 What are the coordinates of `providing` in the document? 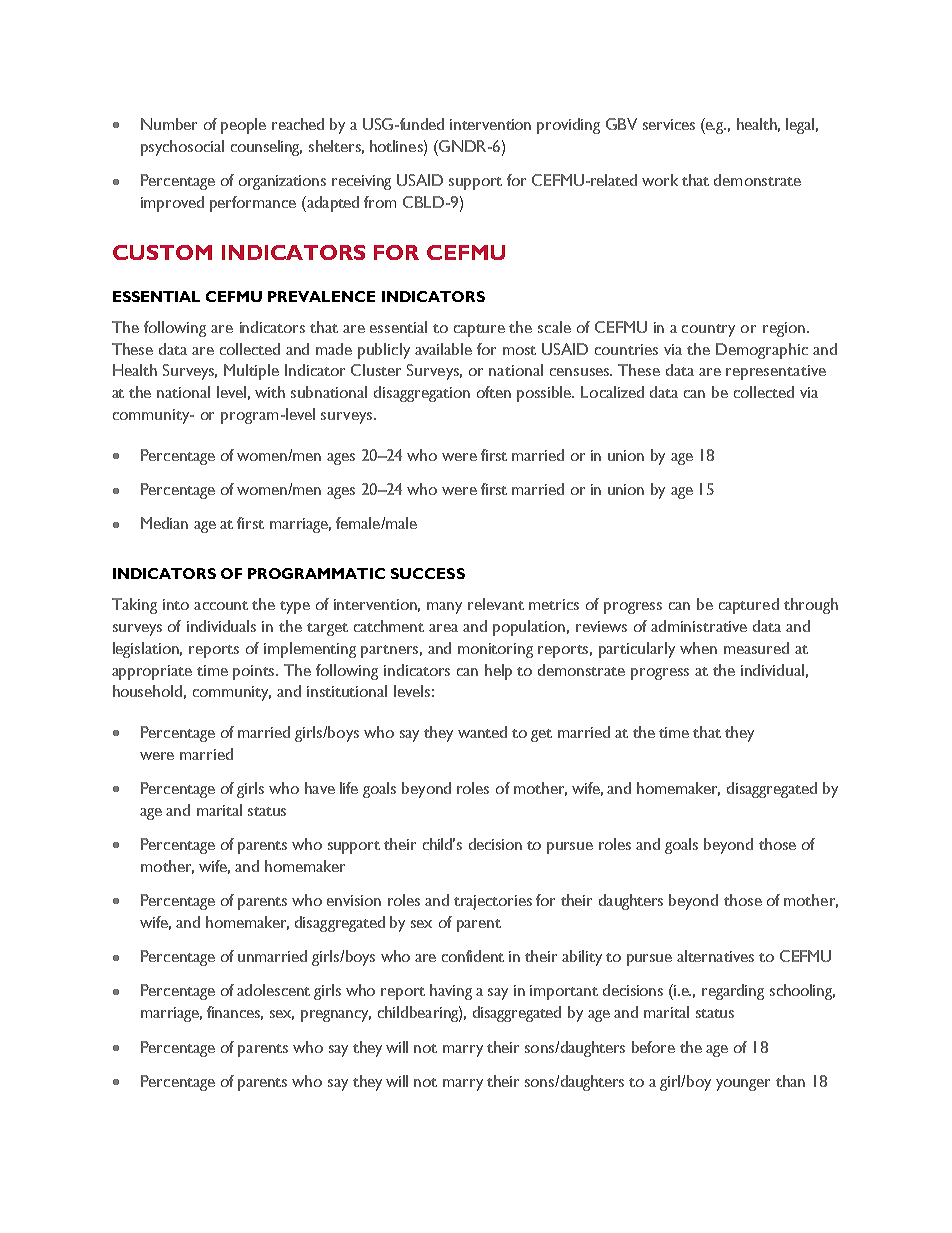 It's located at (568, 126).
